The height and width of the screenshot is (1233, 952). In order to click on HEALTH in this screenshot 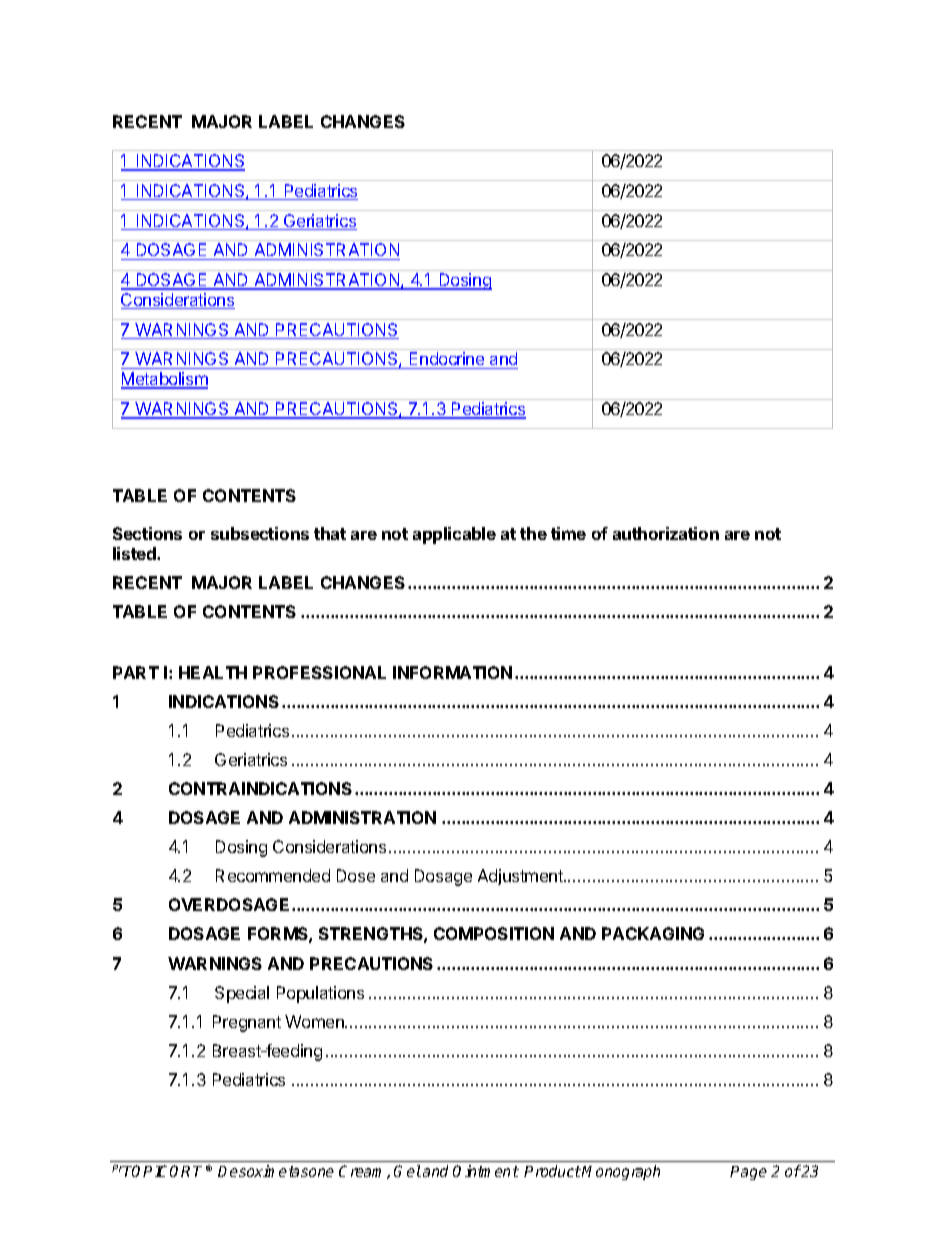, I will do `click(213, 672)`.
